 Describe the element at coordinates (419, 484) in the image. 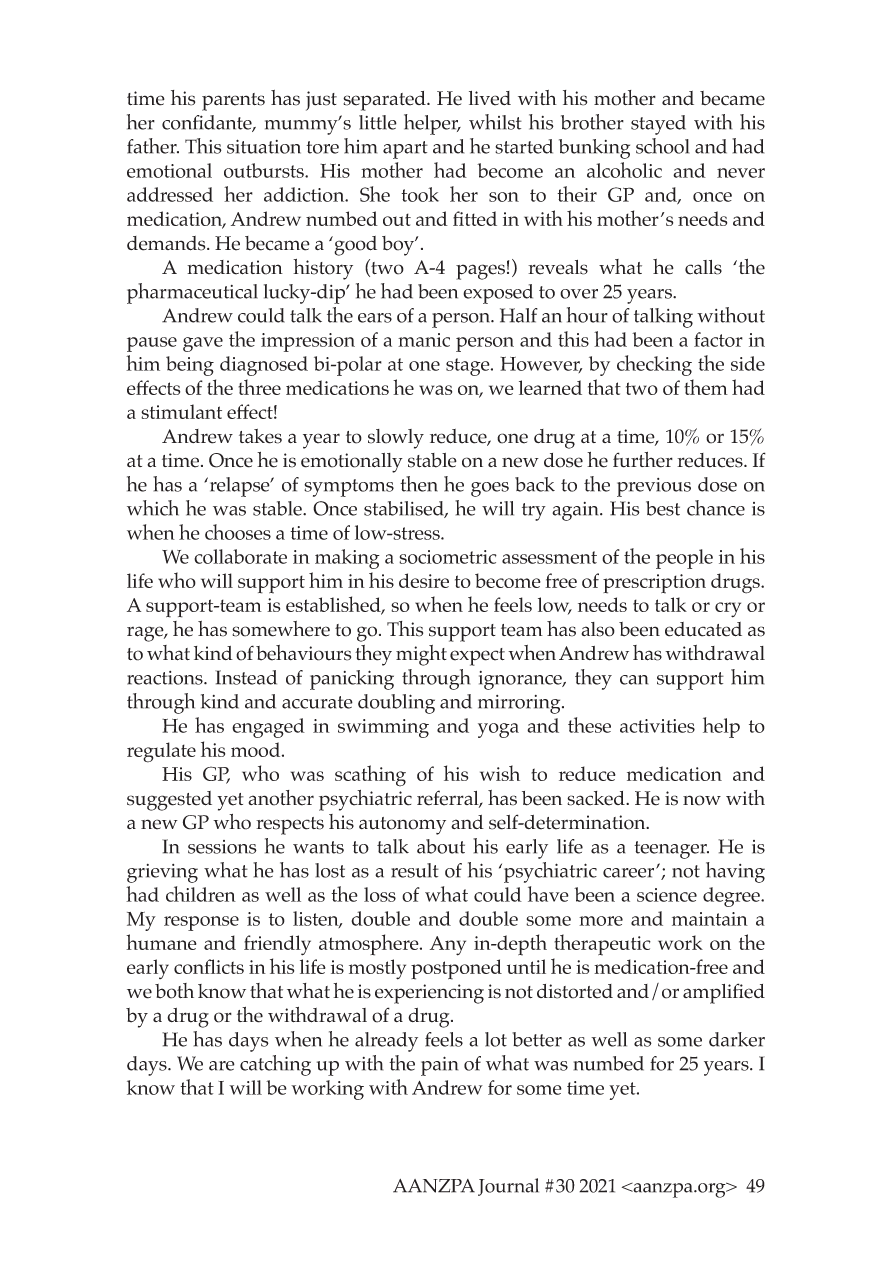

I see `then` at that location.
